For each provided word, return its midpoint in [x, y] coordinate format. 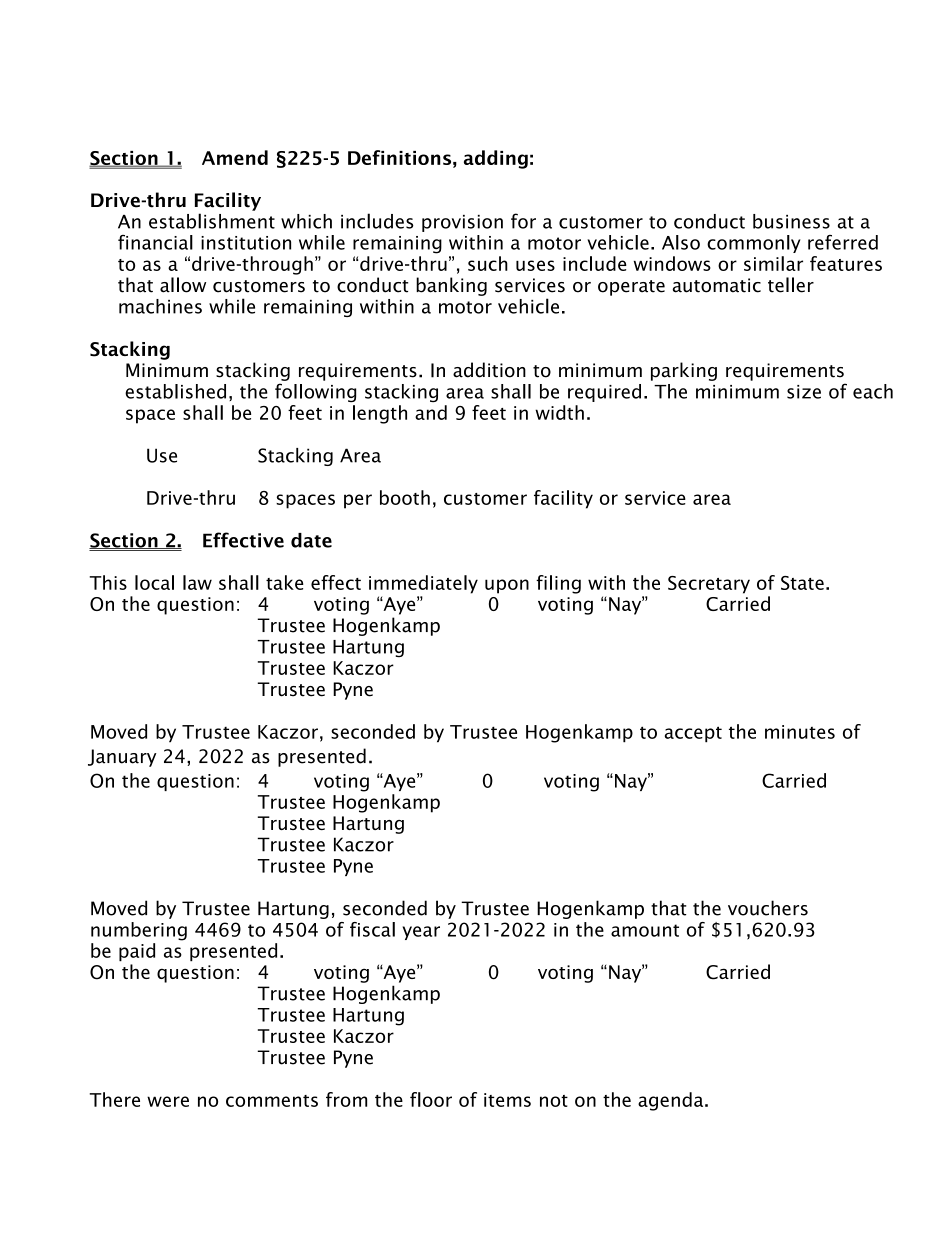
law [197, 582]
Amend [235, 157]
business [791, 221]
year [421, 933]
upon [507, 586]
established [175, 391]
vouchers [768, 908]
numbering [139, 931]
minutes [800, 732]
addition [489, 370]
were [168, 1101]
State [802, 583]
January [122, 758]
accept [693, 734]
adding [496, 159]
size [804, 392]
